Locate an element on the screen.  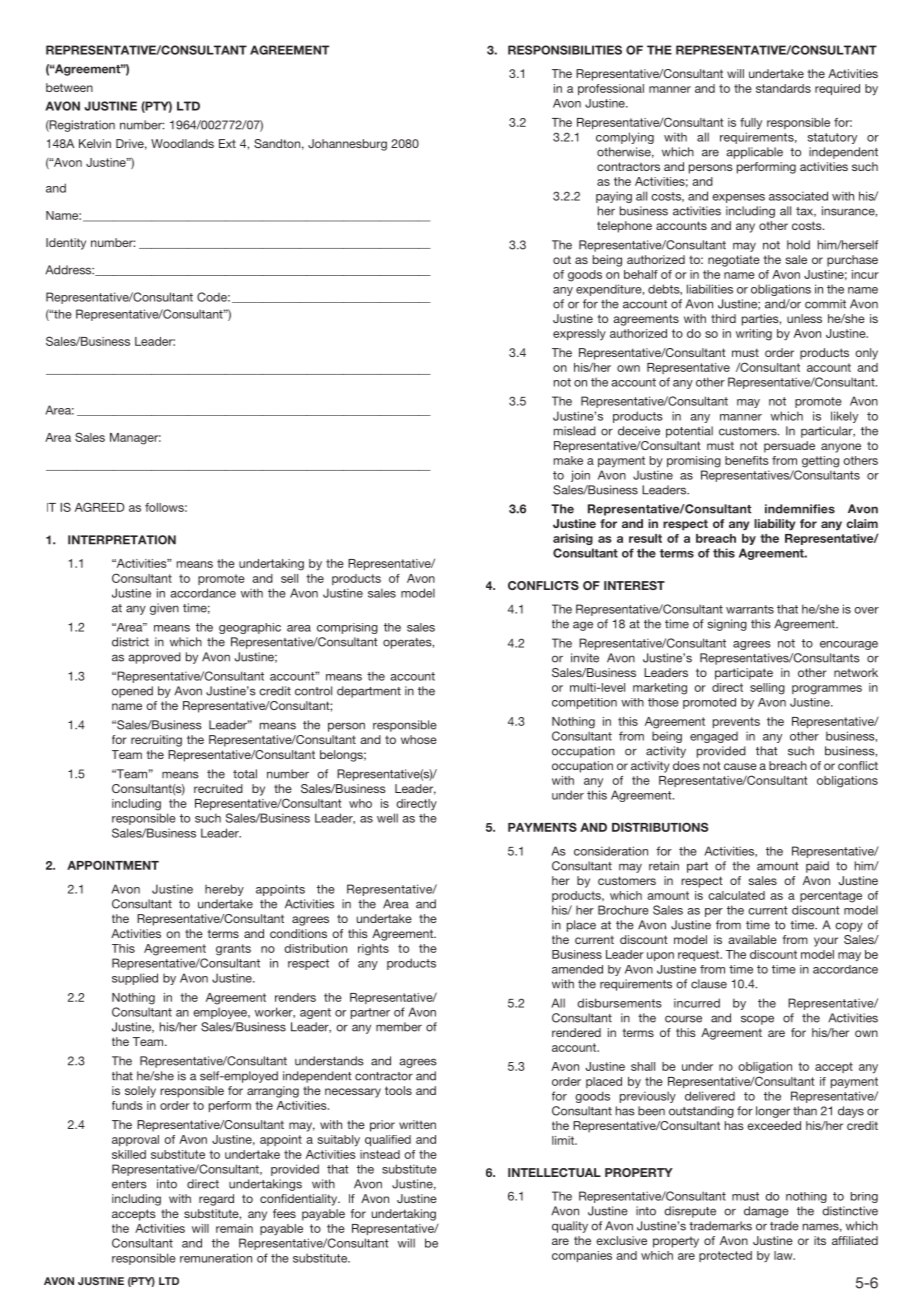
available is located at coordinates (752, 939).
